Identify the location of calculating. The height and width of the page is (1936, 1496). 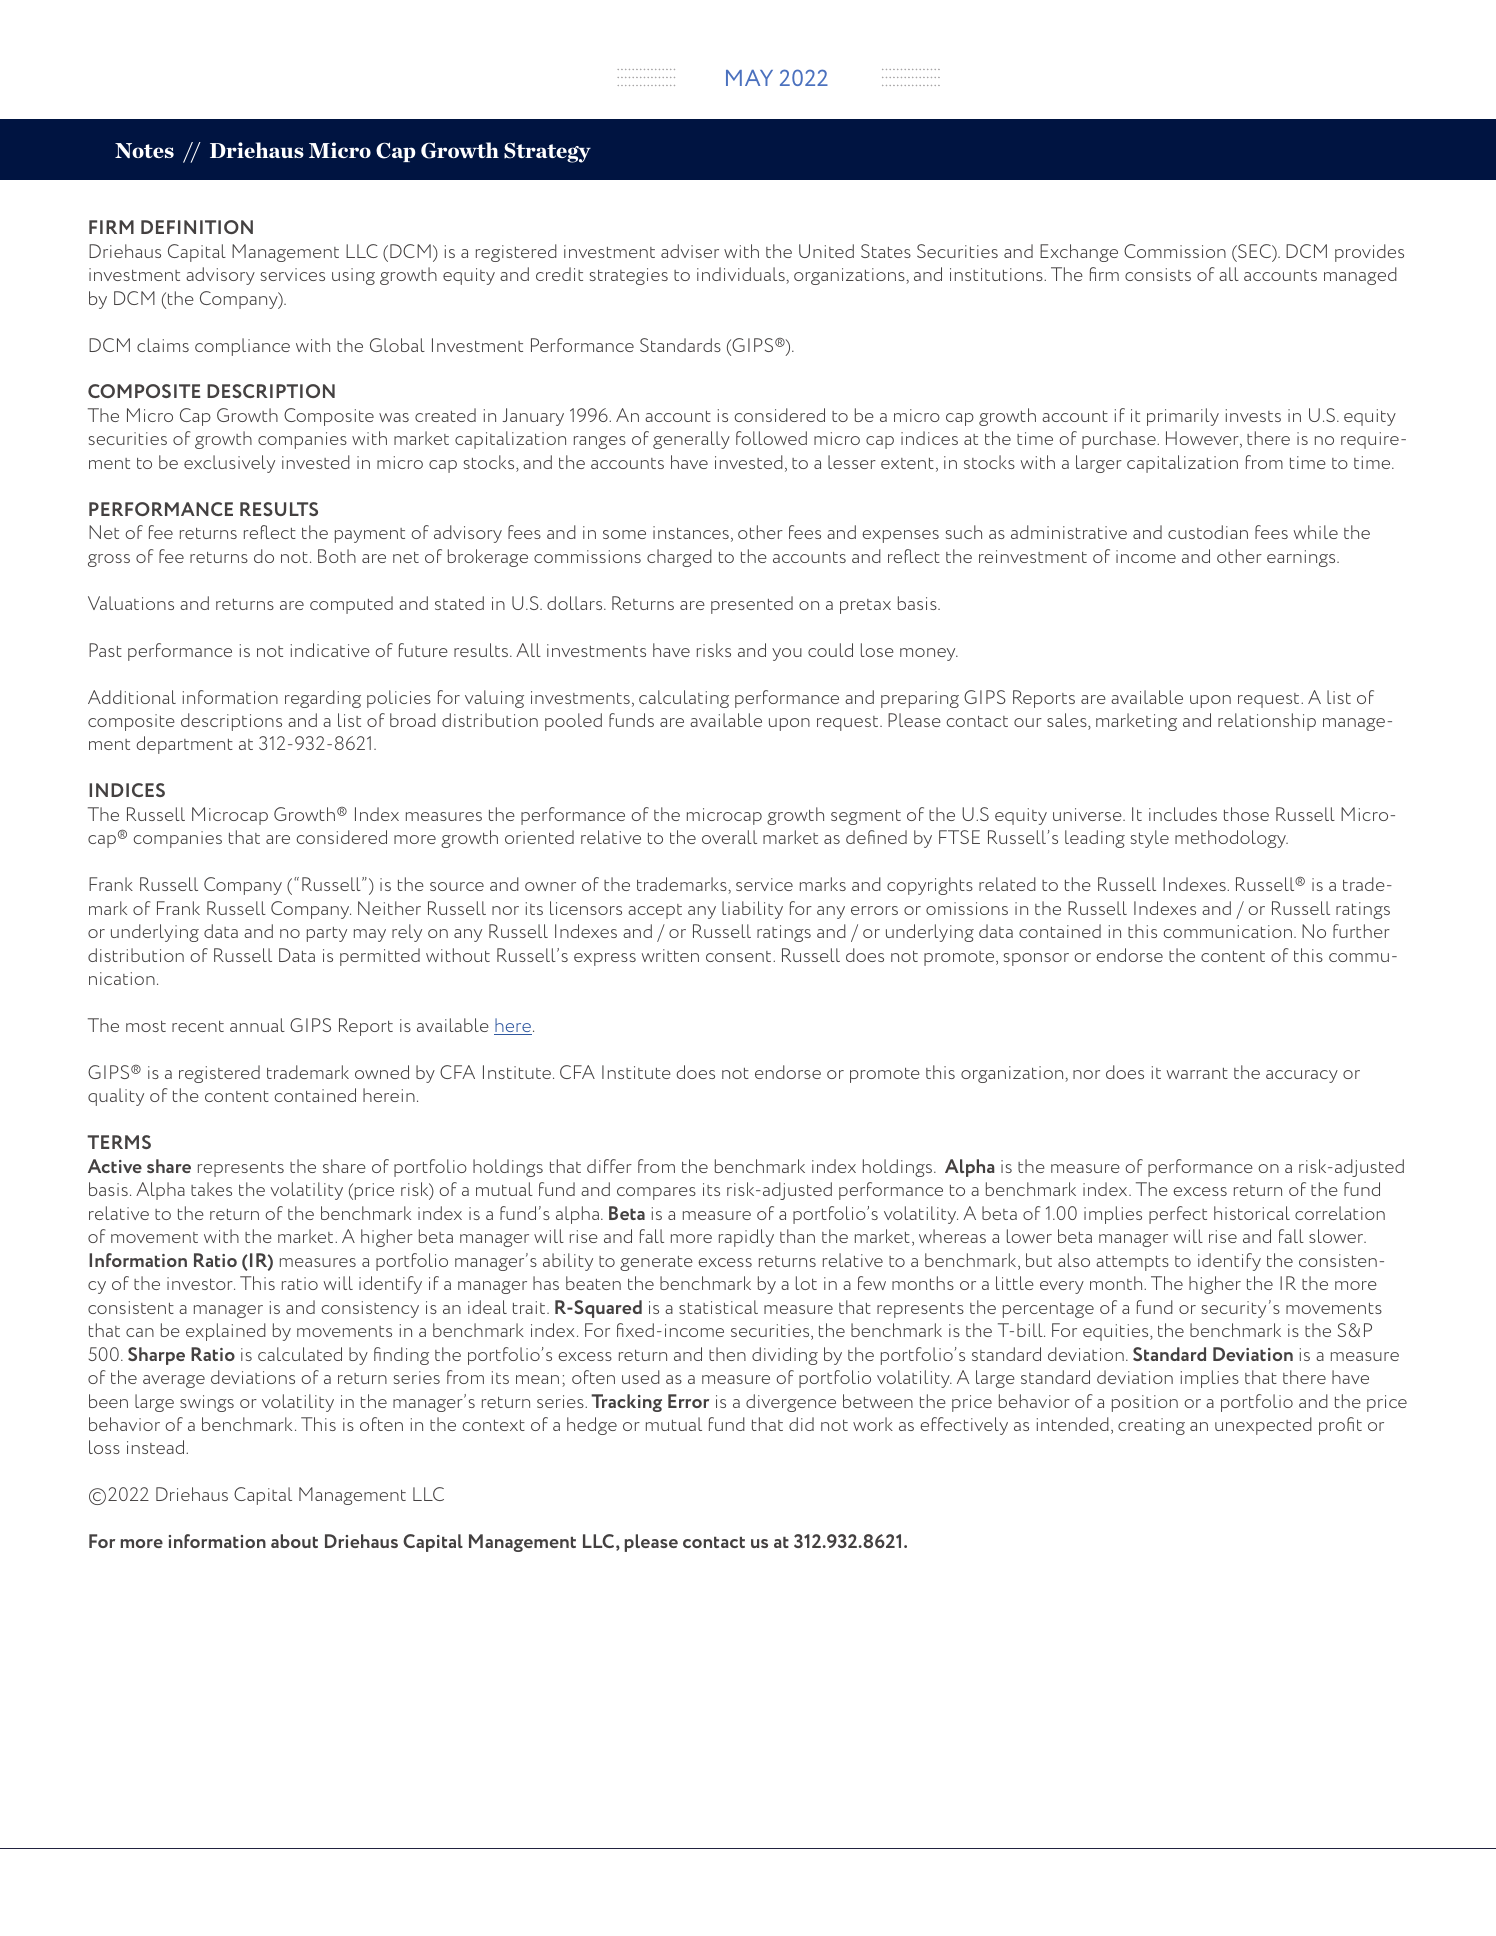
(684, 699).
